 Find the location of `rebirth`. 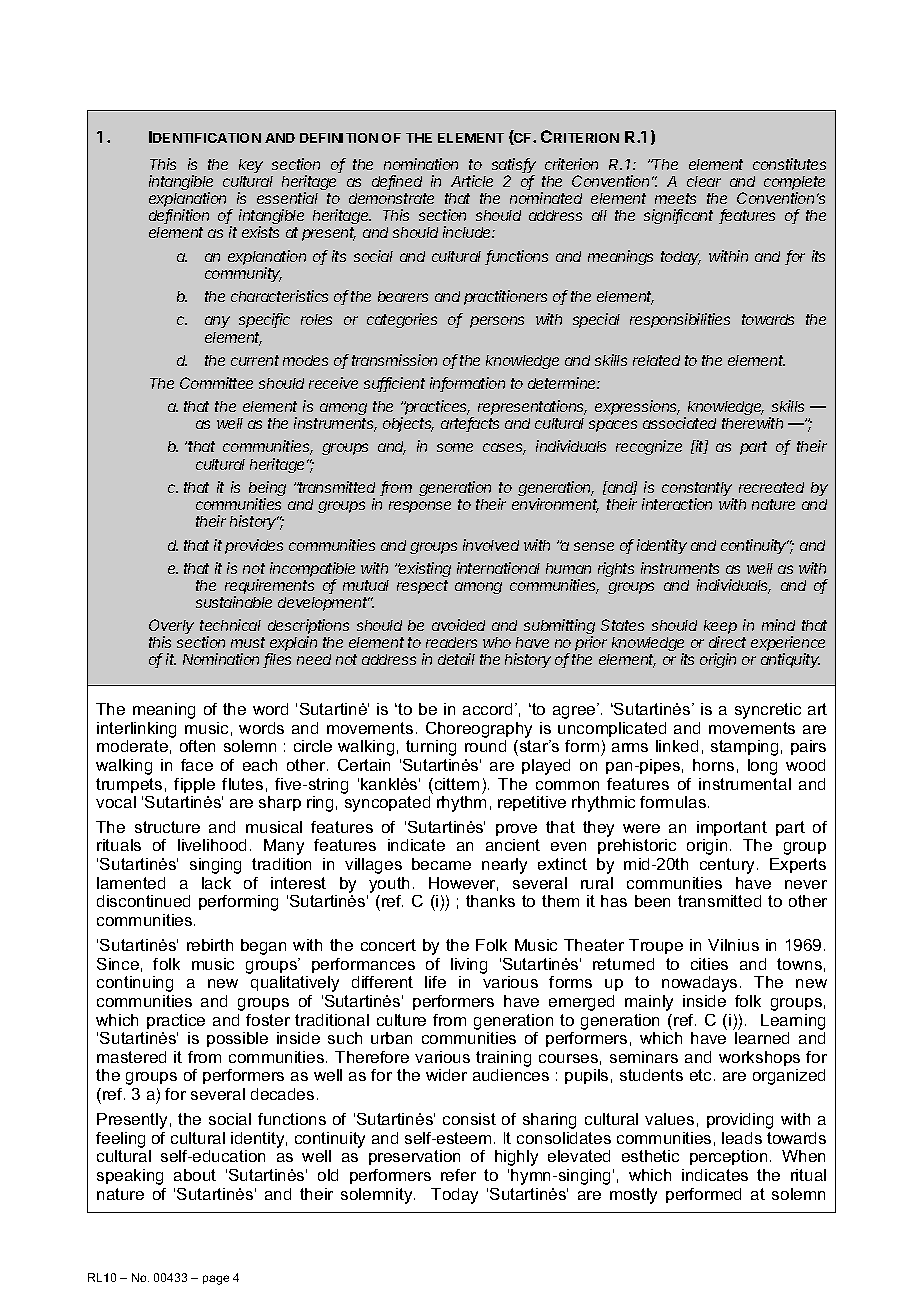

rebirth is located at coordinates (210, 945).
